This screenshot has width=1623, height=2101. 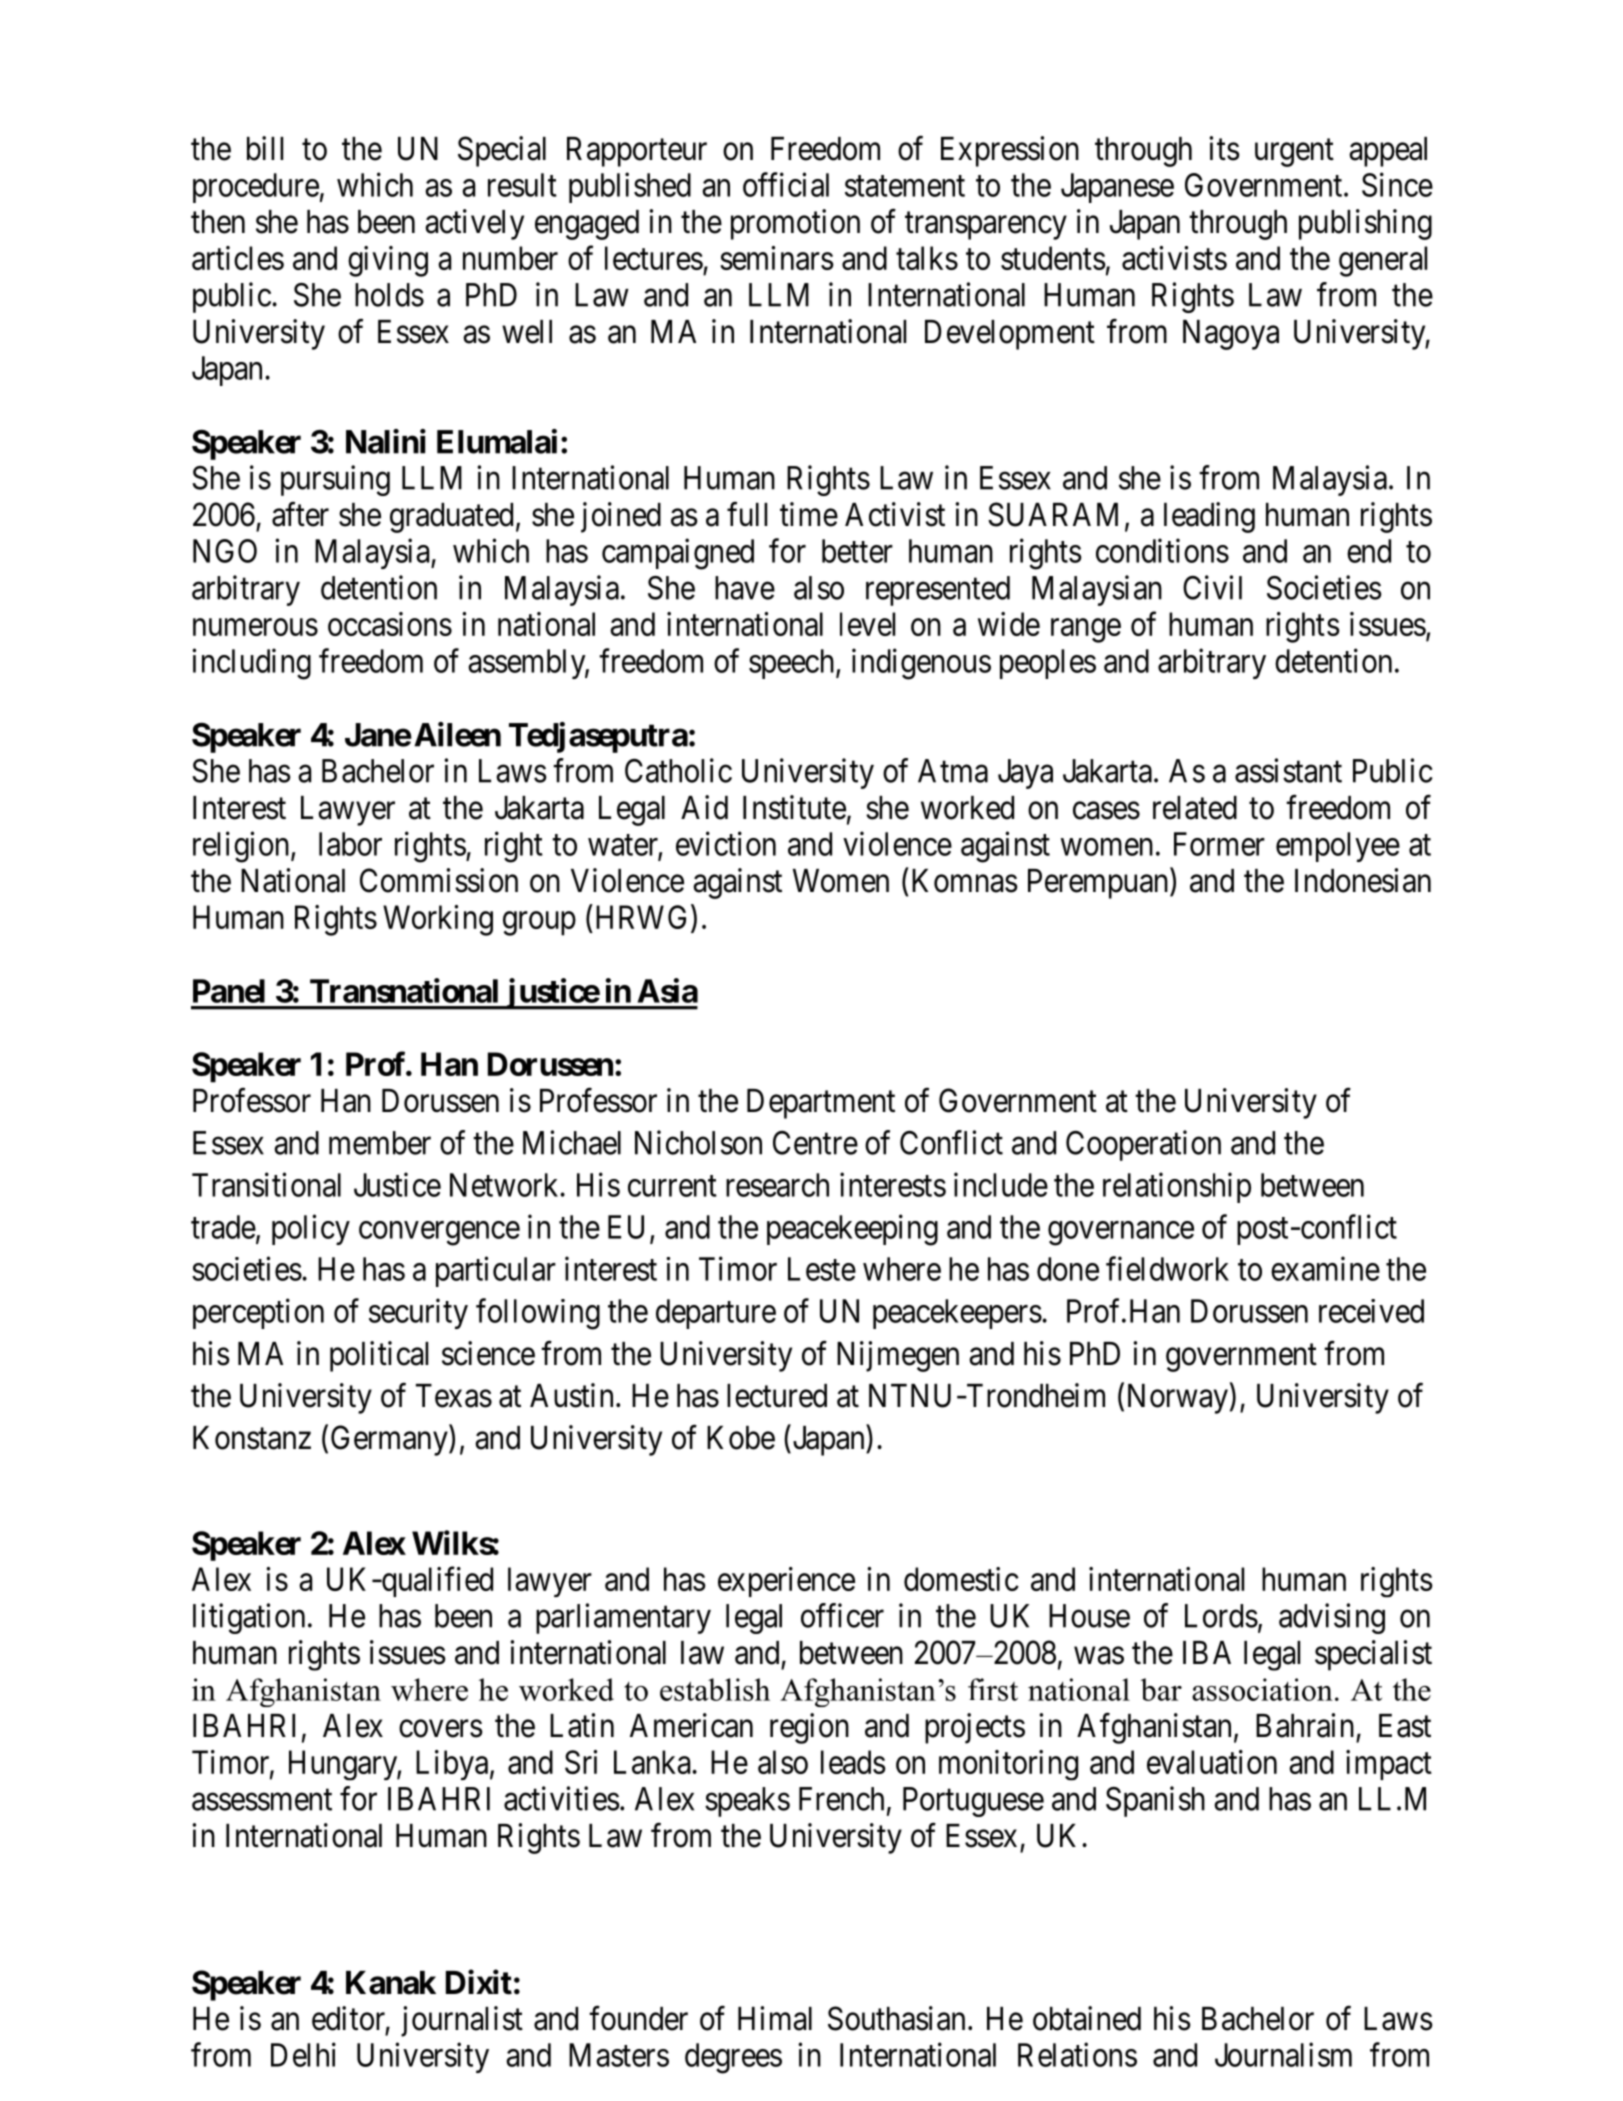 What do you see at coordinates (391, 1983) in the screenshot?
I see `Kanak` at bounding box center [391, 1983].
